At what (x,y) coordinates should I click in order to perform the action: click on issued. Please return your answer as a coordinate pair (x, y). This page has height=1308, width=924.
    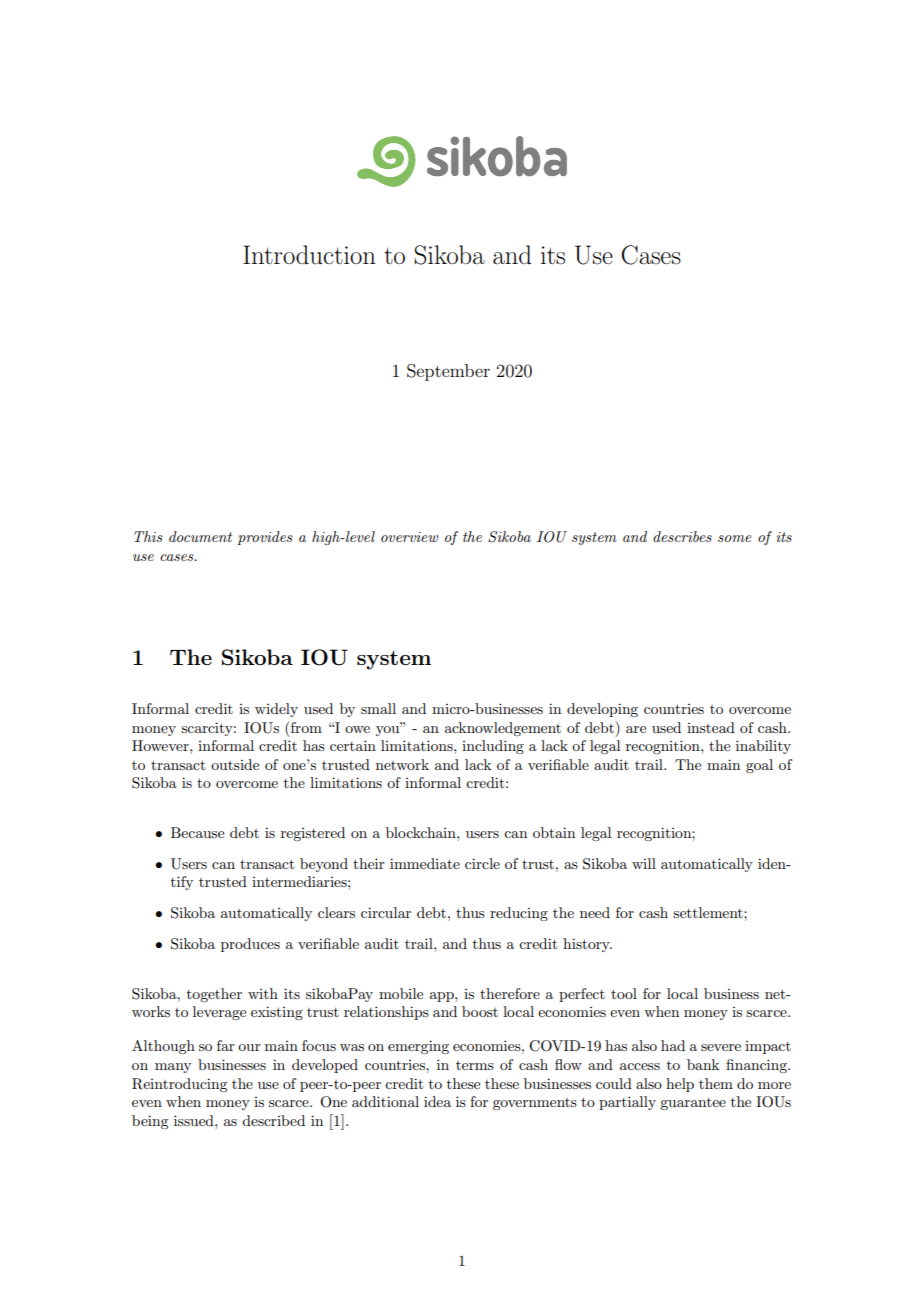
    Looking at the image, I should click on (195, 1120).
